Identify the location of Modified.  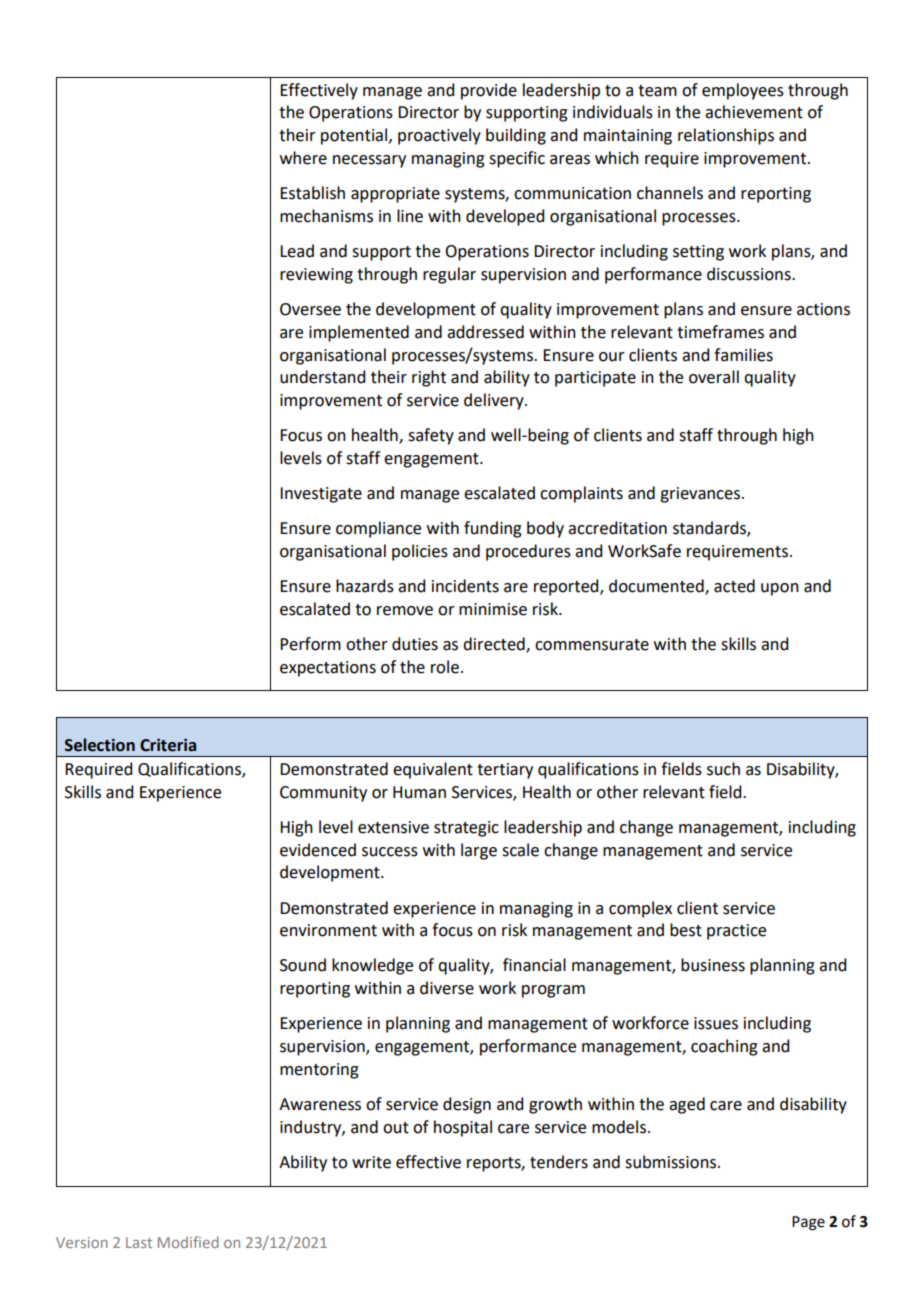
(188, 1242).
